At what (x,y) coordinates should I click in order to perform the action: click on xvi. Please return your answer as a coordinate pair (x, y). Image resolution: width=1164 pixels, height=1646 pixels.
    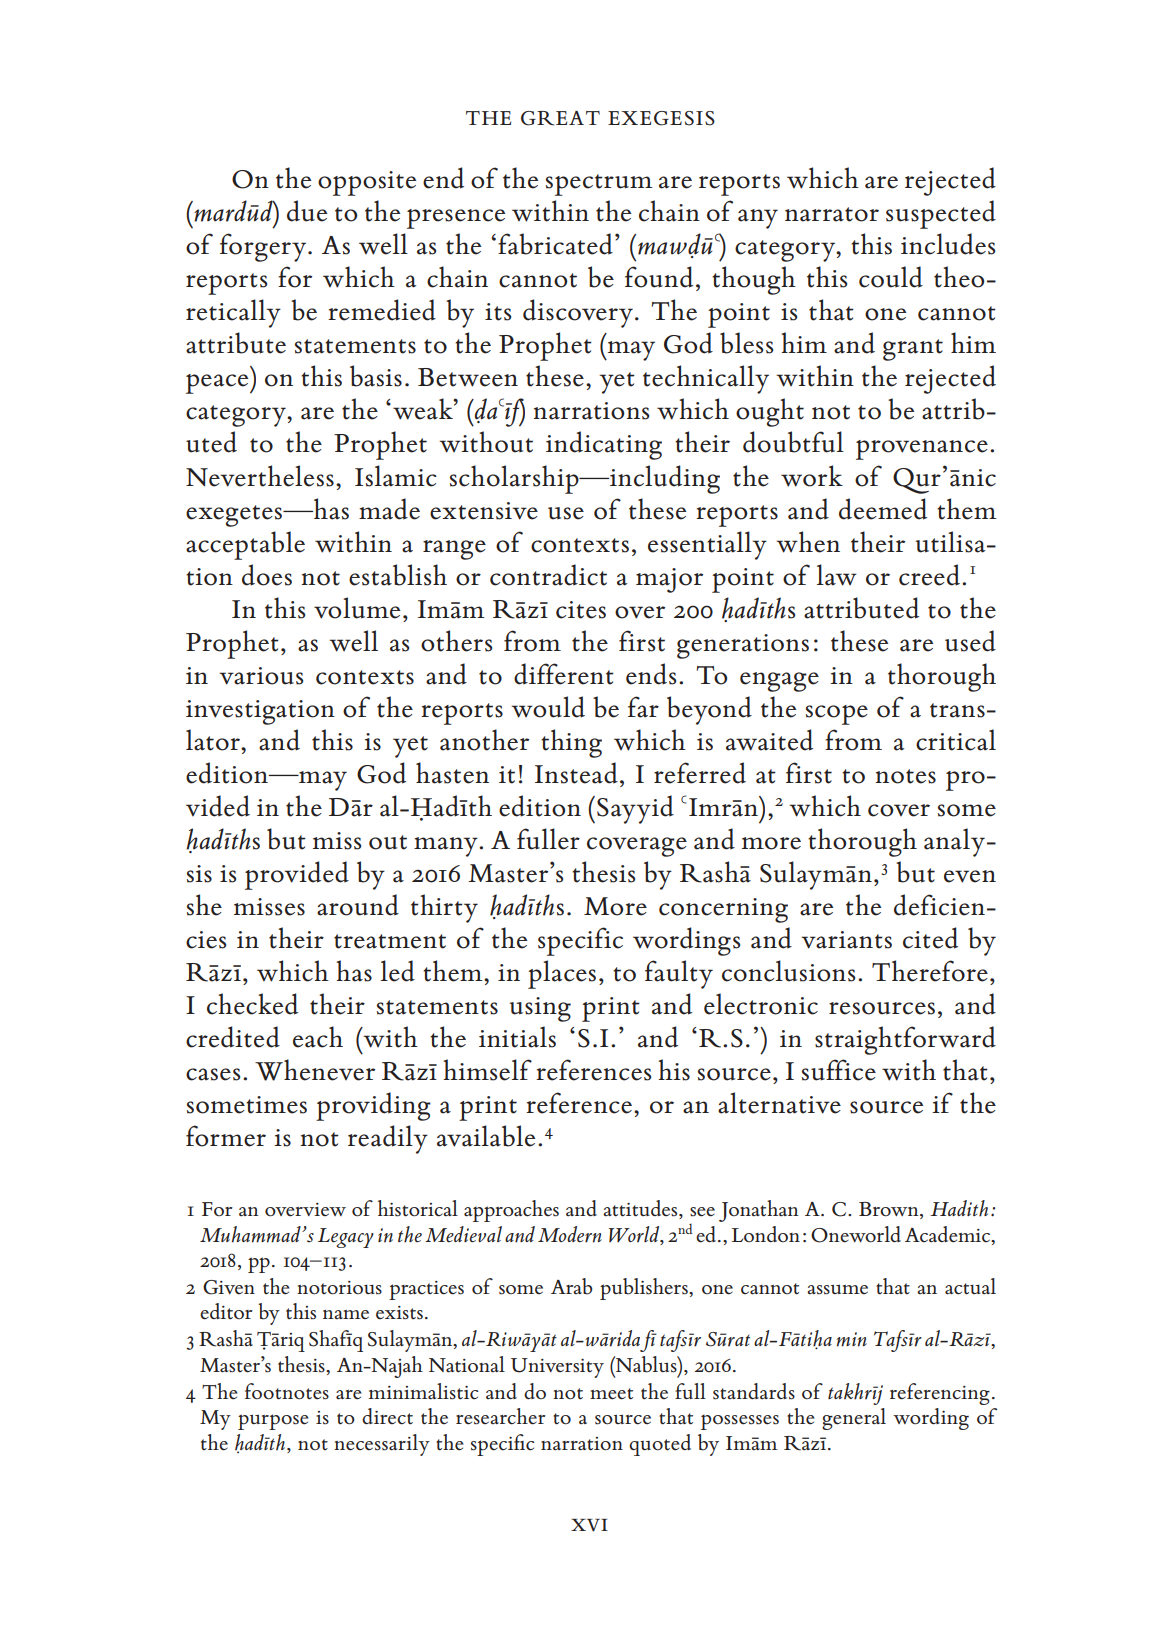
    Looking at the image, I should click on (589, 1525).
